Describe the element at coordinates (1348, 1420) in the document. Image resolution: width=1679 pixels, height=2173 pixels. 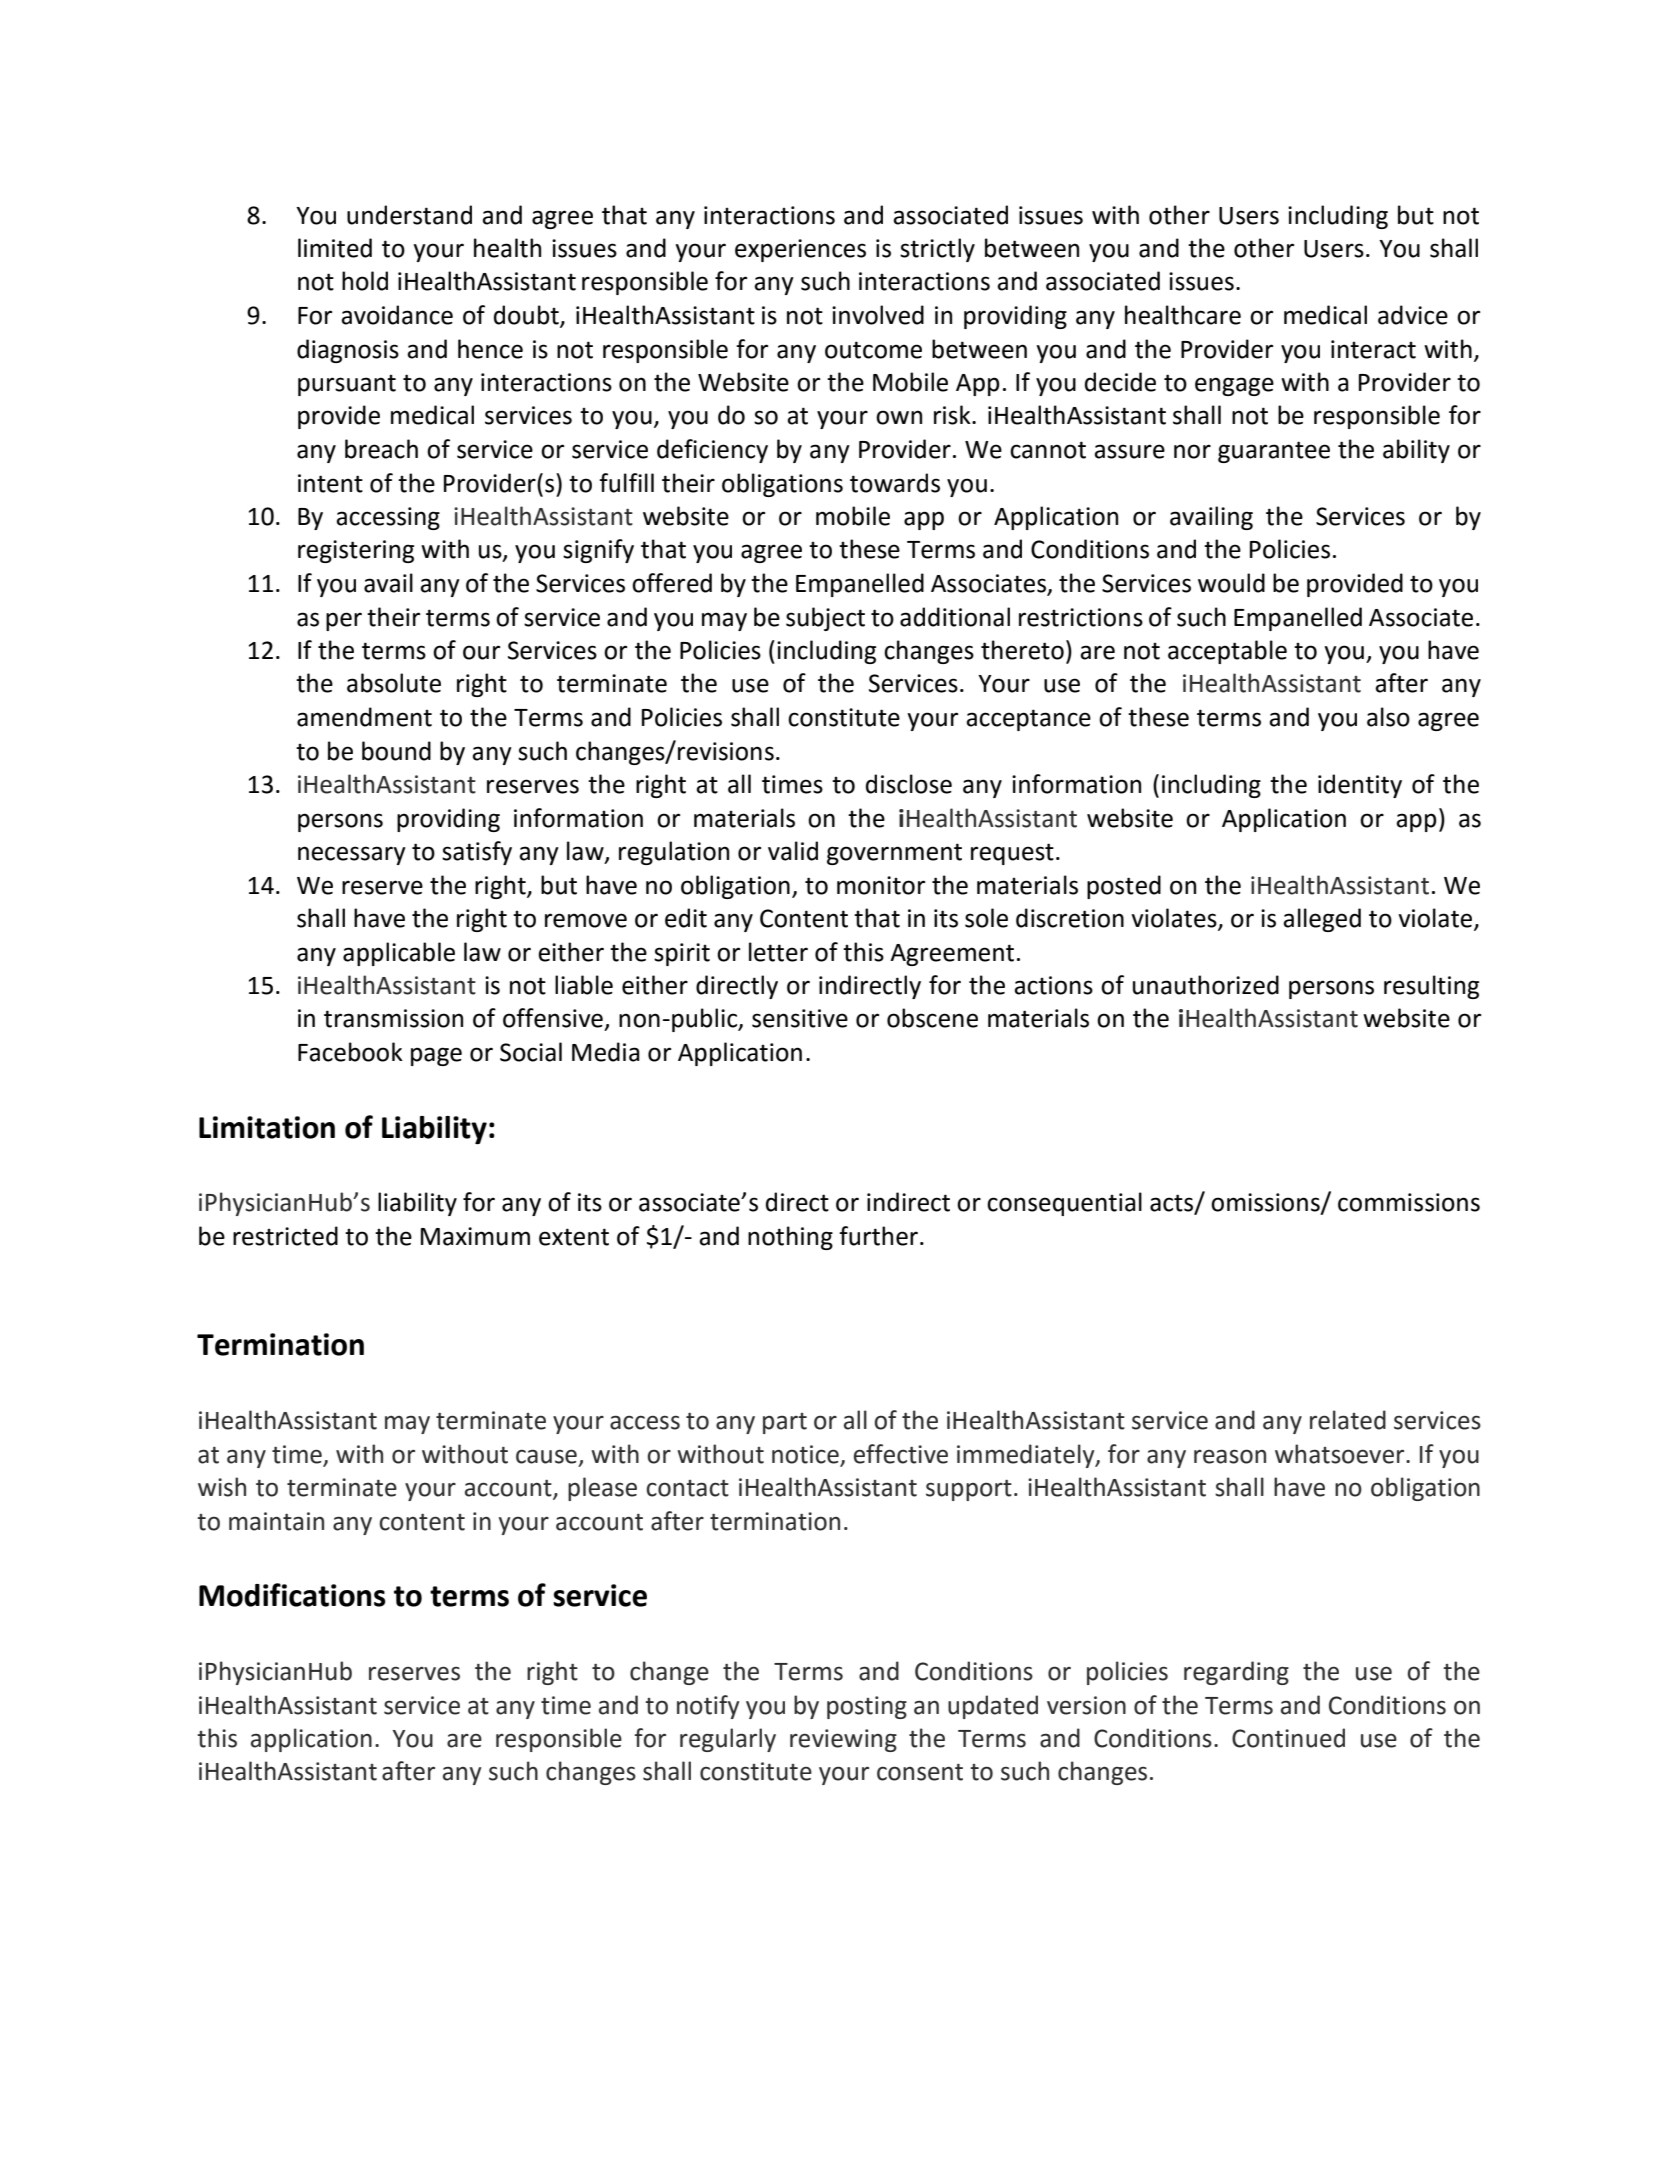
I see `related` at that location.
